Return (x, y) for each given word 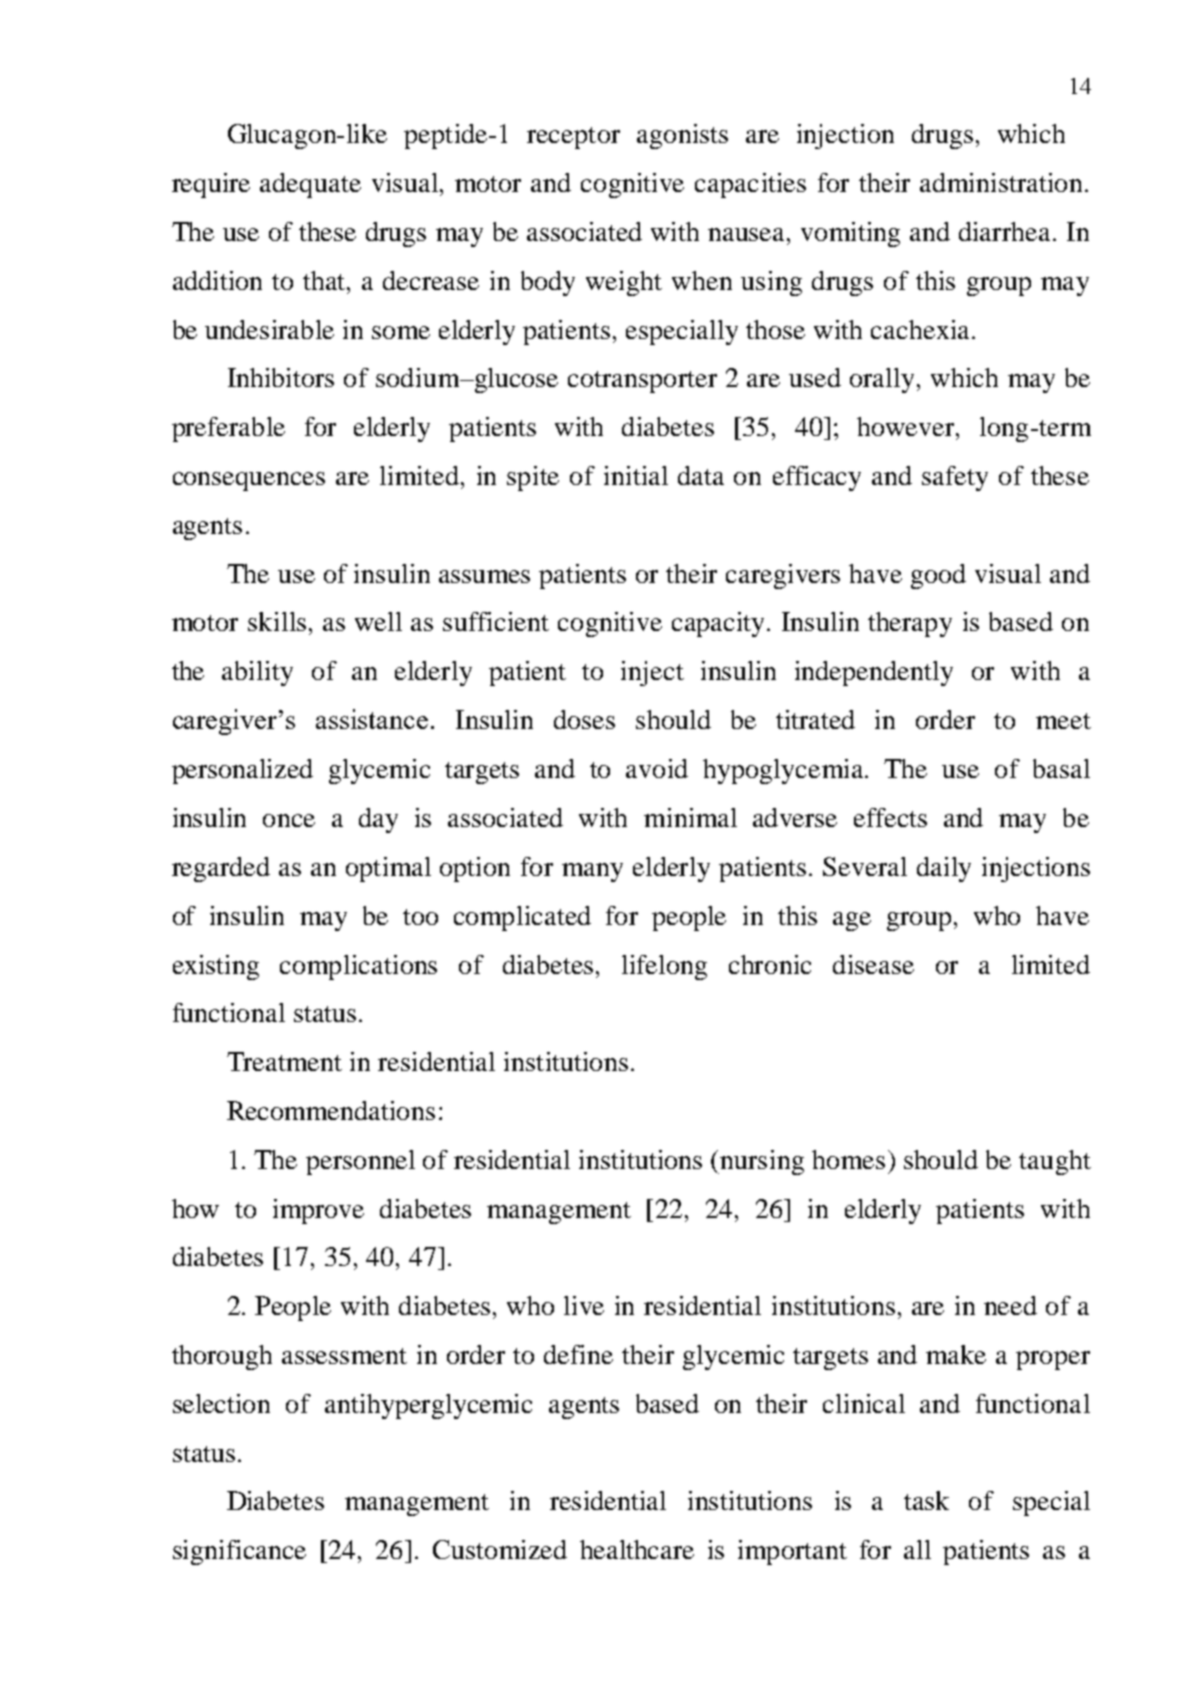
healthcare (637, 1549)
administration (1003, 182)
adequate (310, 185)
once (289, 820)
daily (944, 869)
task (926, 1500)
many (592, 872)
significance (239, 1552)
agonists (682, 136)
